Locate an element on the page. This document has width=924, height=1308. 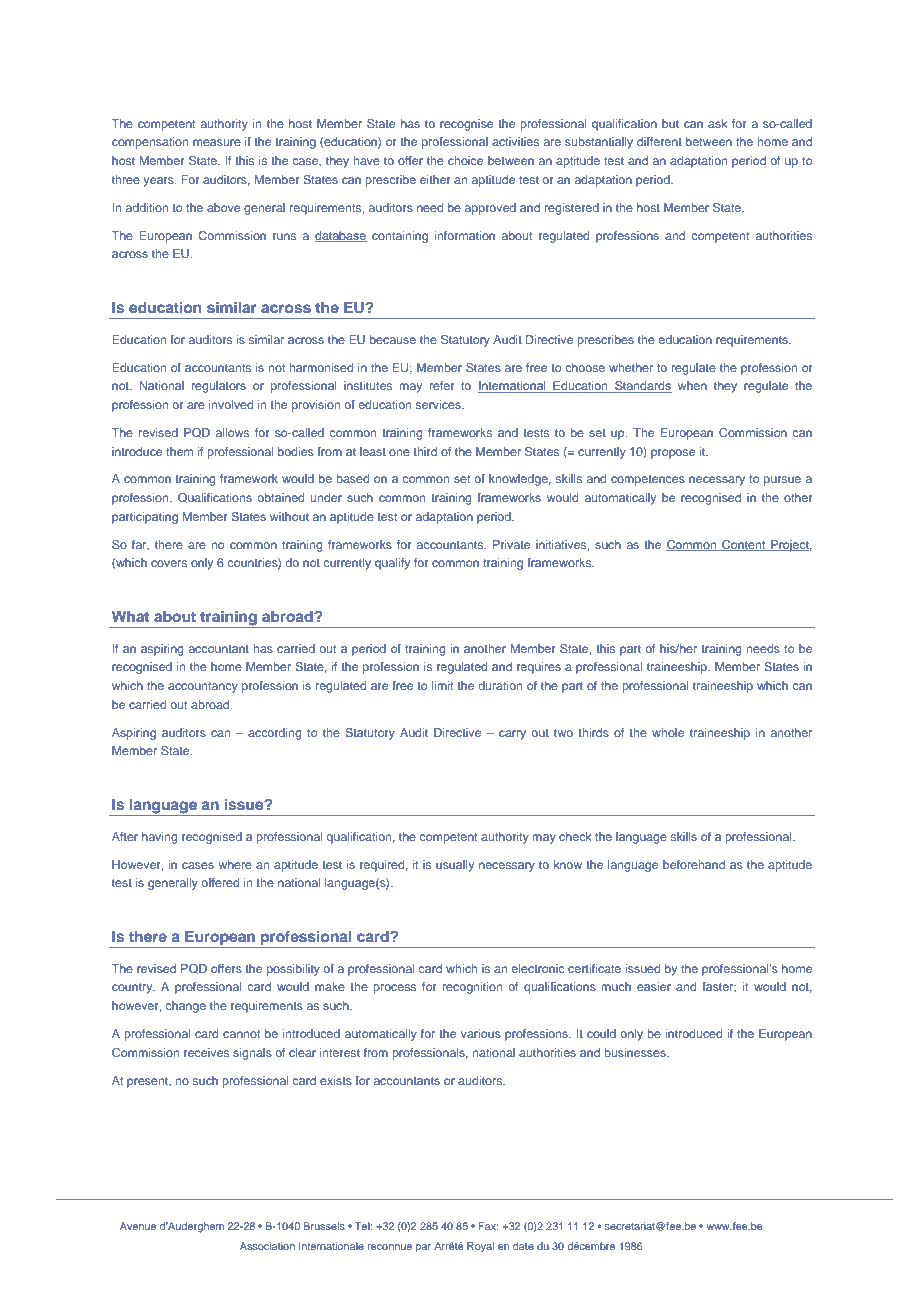
ask is located at coordinates (718, 123).
